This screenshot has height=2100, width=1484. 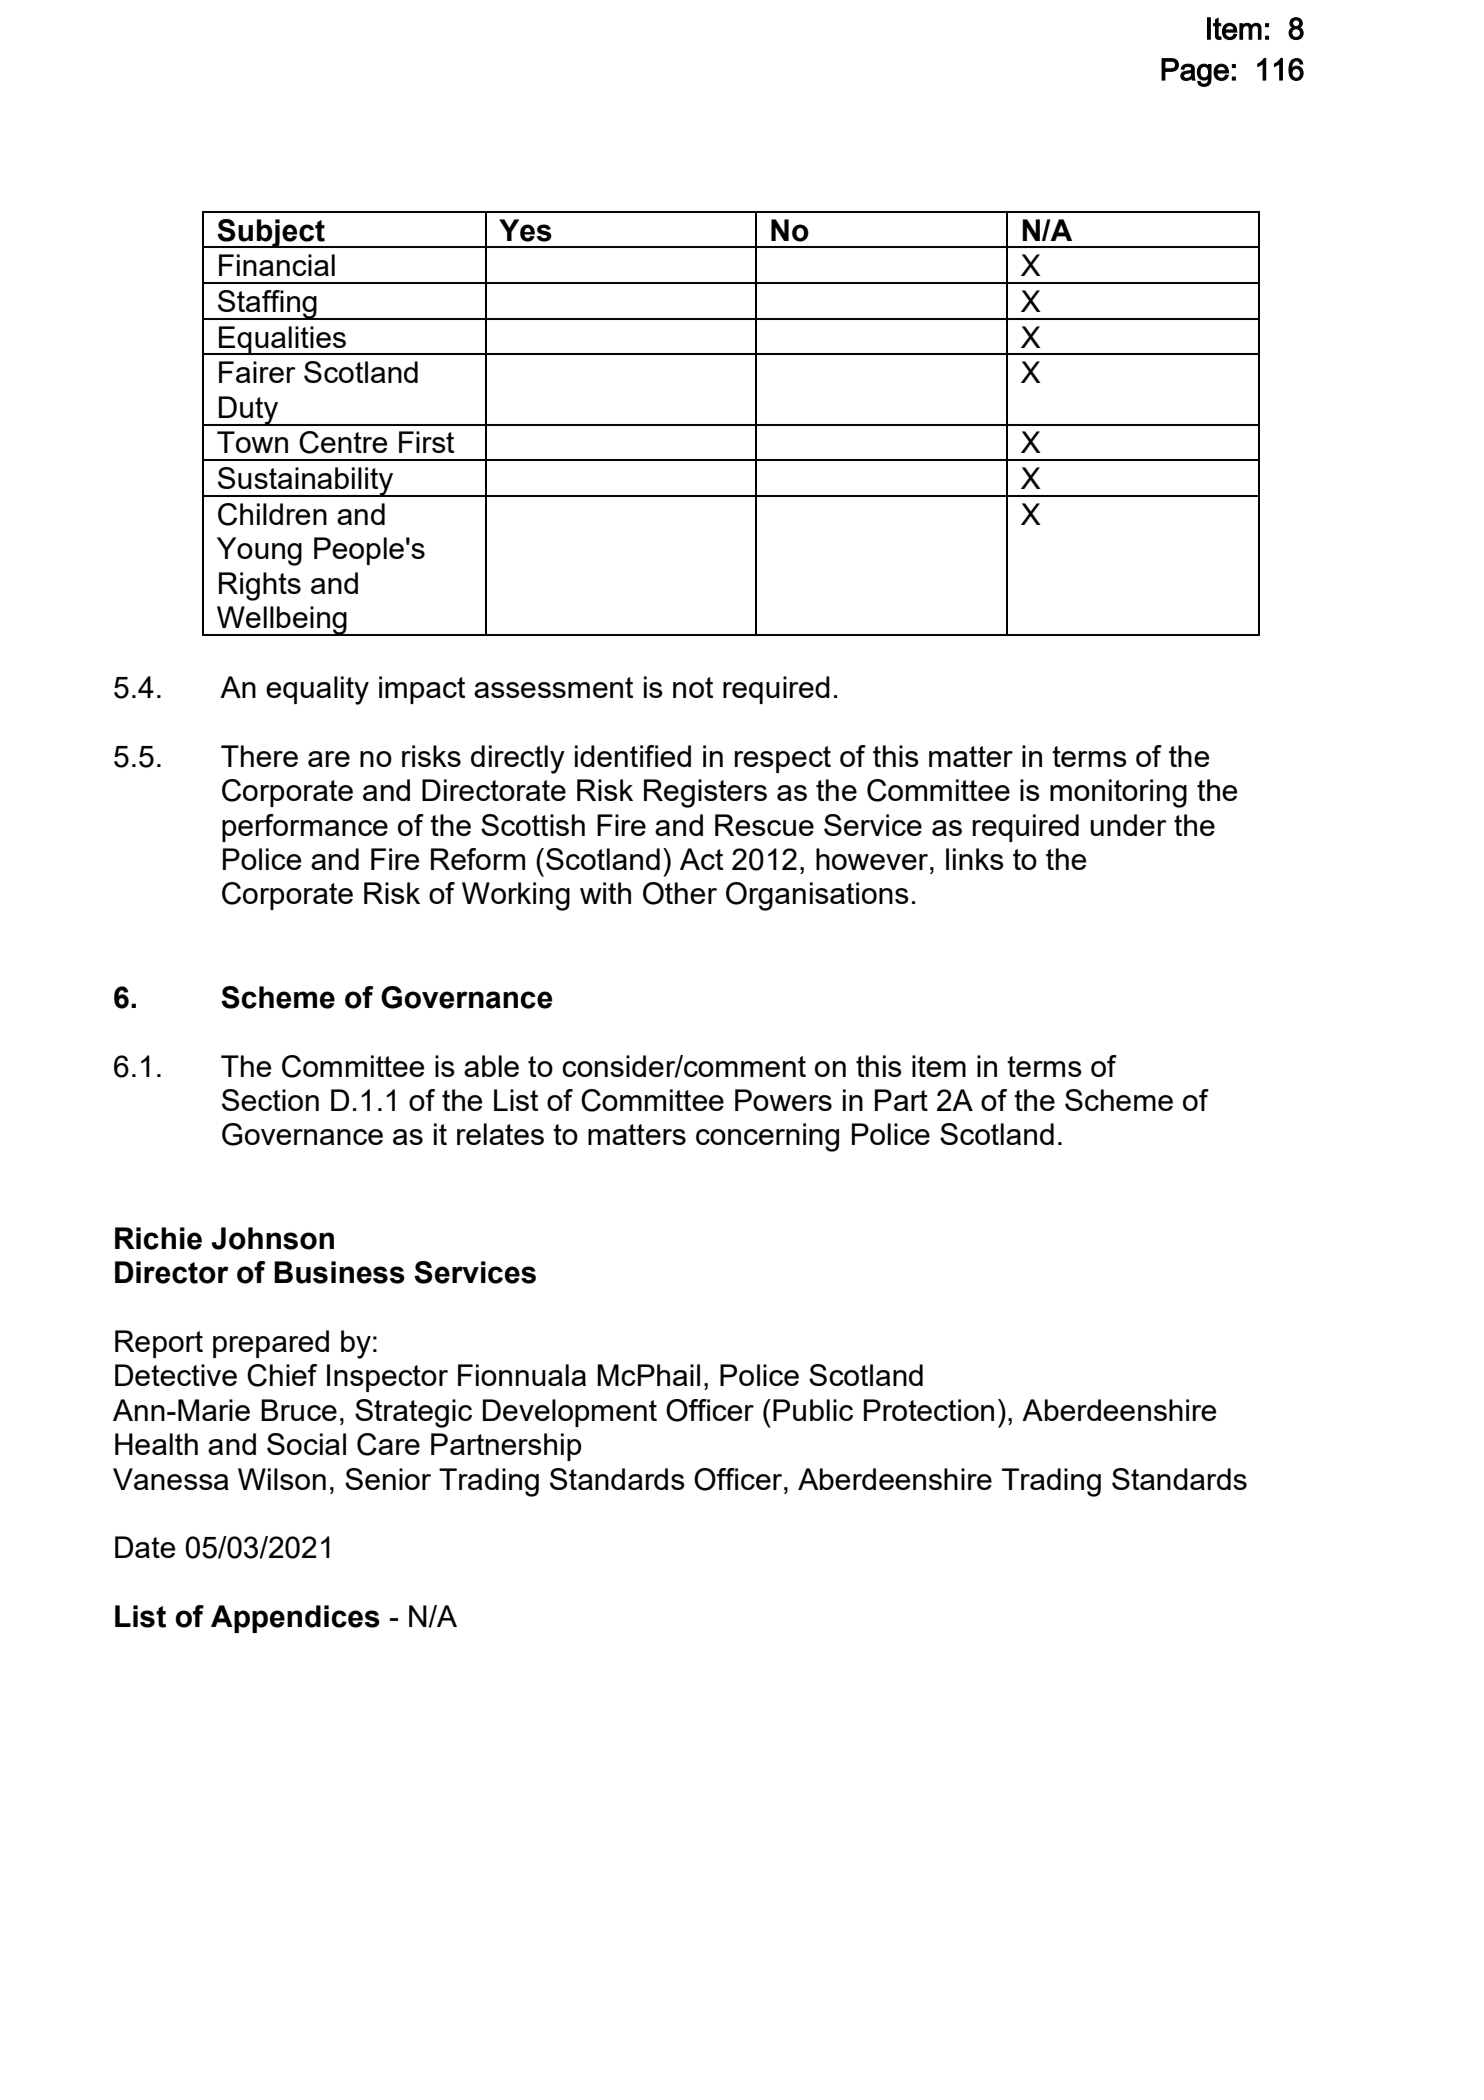 What do you see at coordinates (295, 1619) in the screenshot?
I see `Appendices` at bounding box center [295, 1619].
